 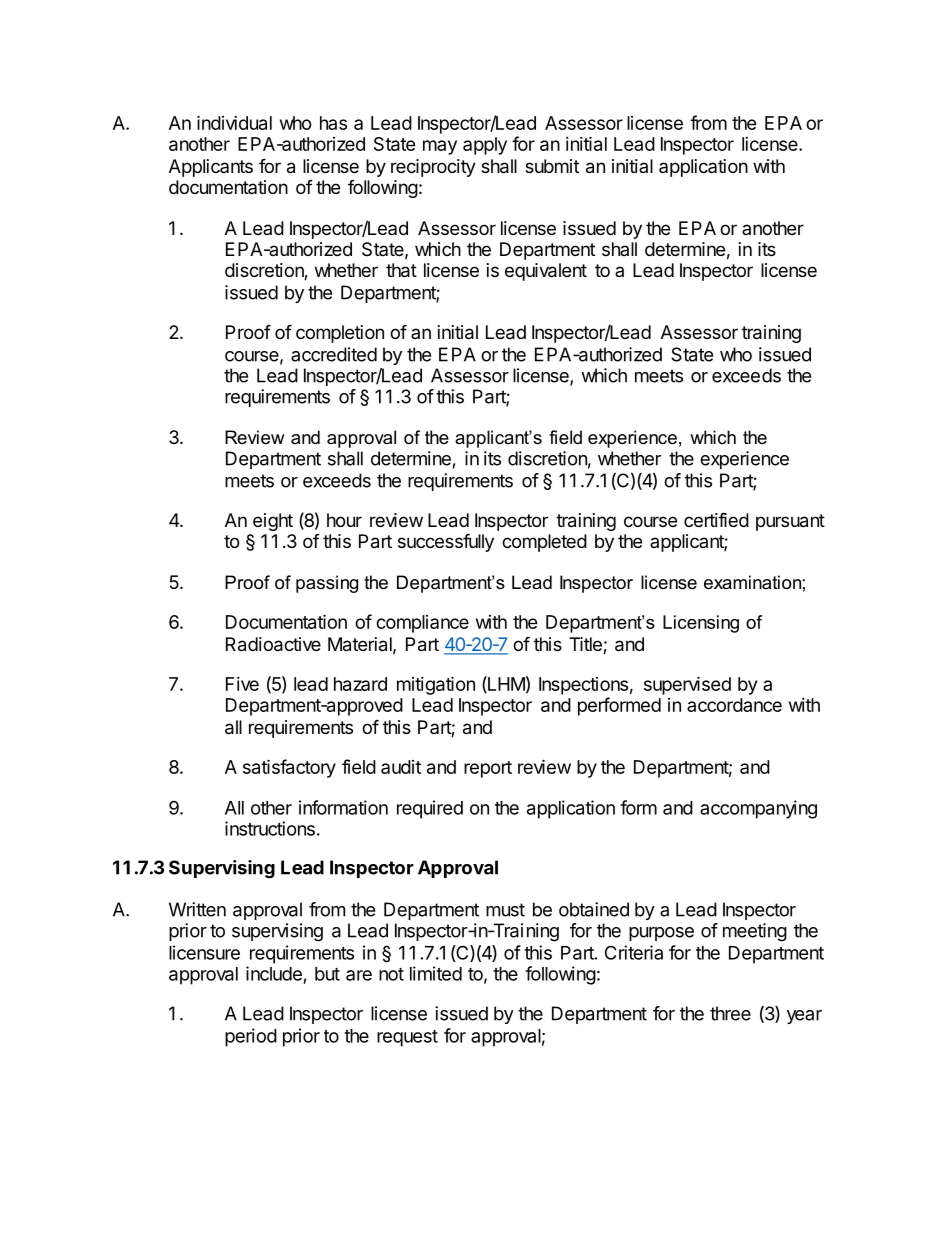 What do you see at coordinates (436, 973) in the image?
I see `limited` at bounding box center [436, 973].
